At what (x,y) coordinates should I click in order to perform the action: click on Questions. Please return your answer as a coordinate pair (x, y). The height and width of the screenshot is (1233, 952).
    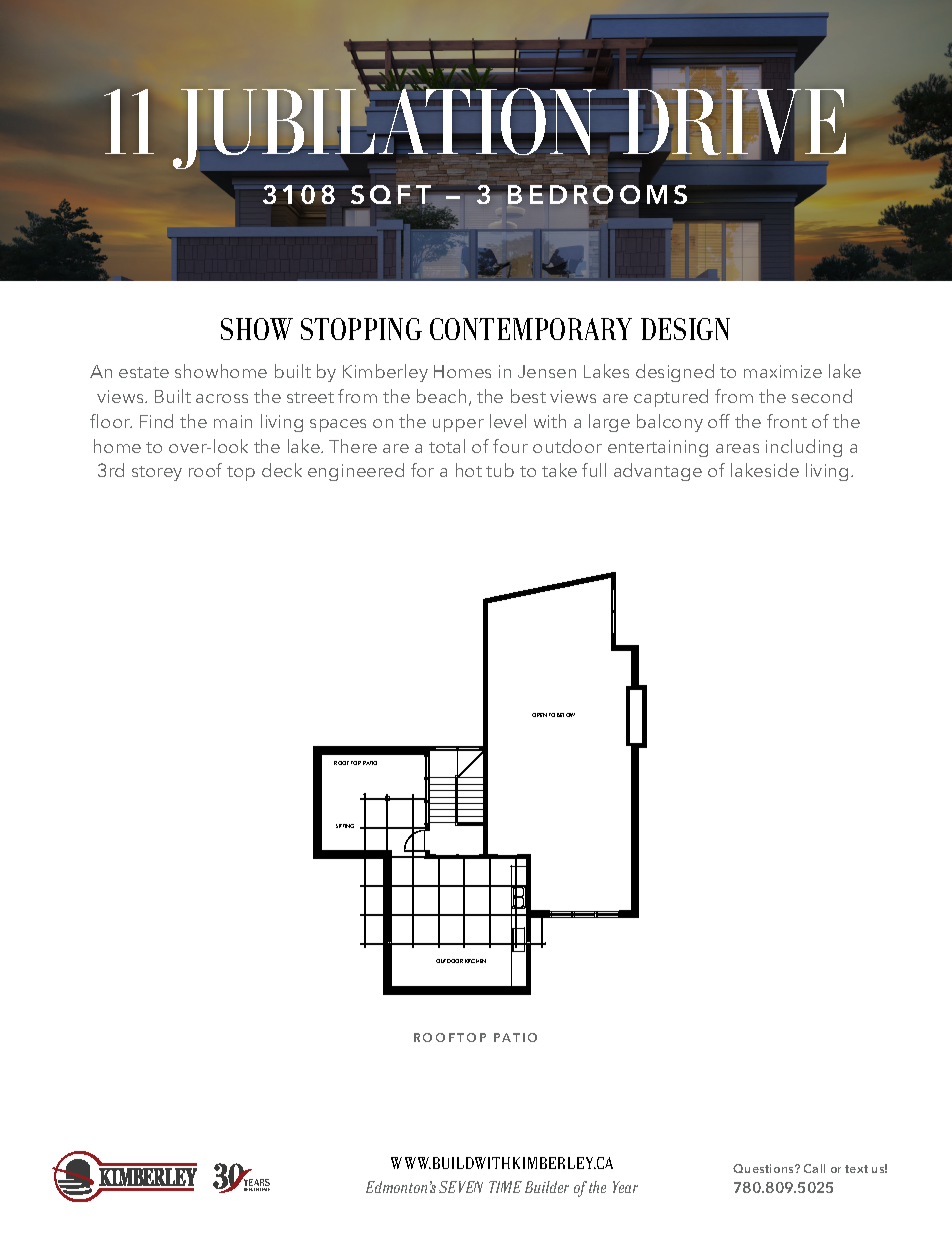
    Looking at the image, I should click on (764, 1168).
